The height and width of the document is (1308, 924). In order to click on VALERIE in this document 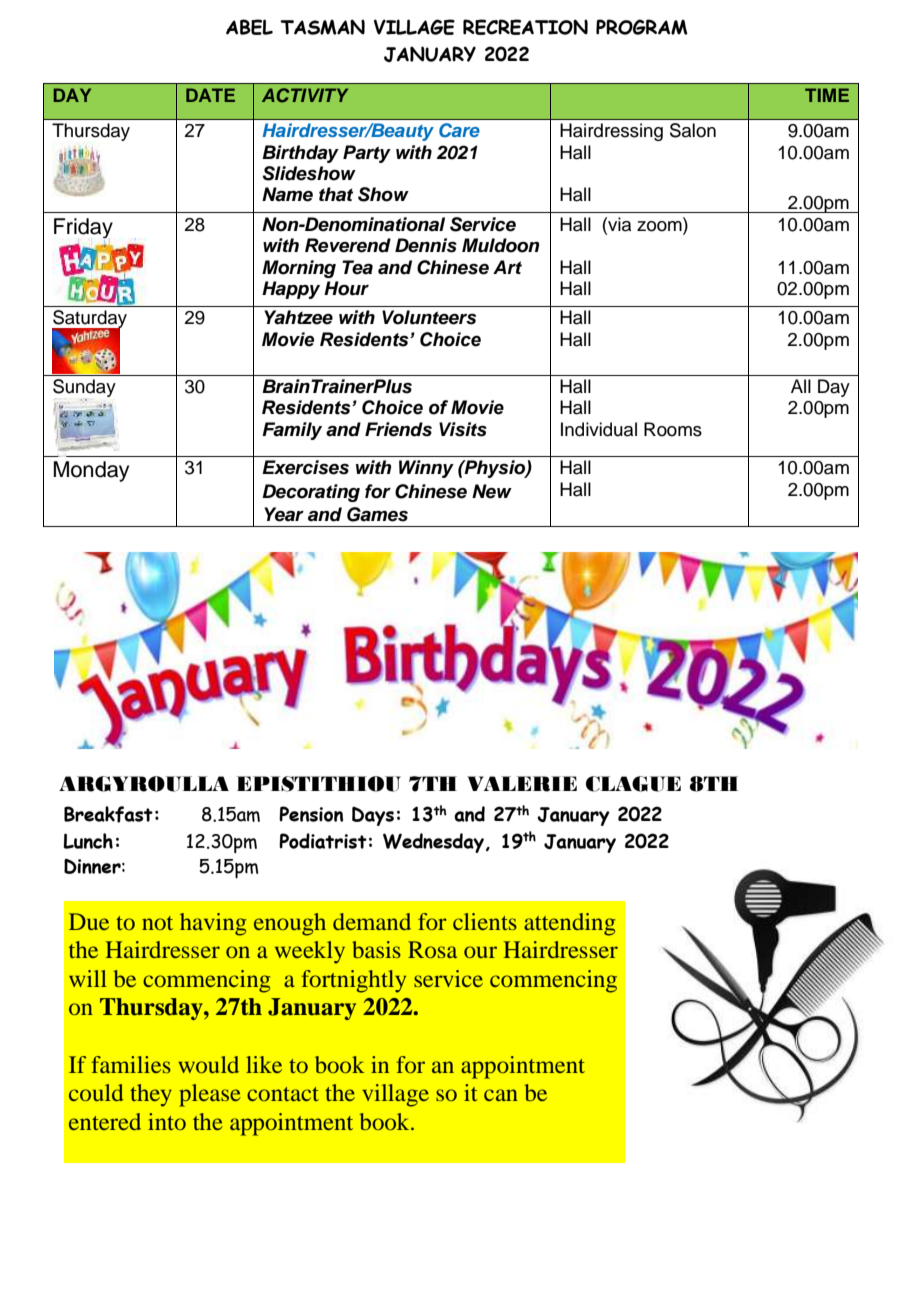, I will do `click(522, 784)`.
